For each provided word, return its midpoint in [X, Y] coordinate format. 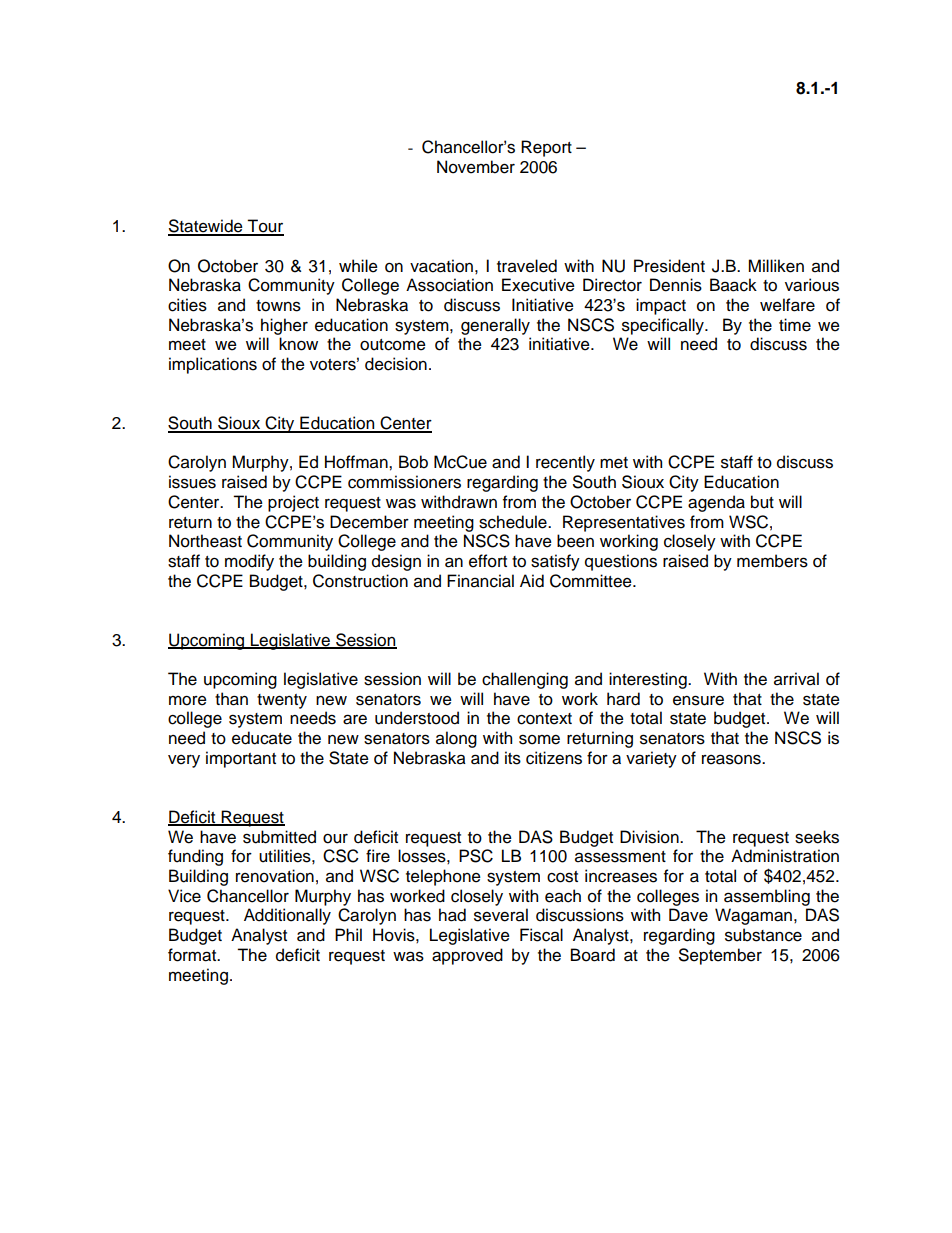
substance [763, 935]
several [501, 915]
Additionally [287, 916]
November [476, 167]
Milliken [776, 266]
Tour [265, 227]
